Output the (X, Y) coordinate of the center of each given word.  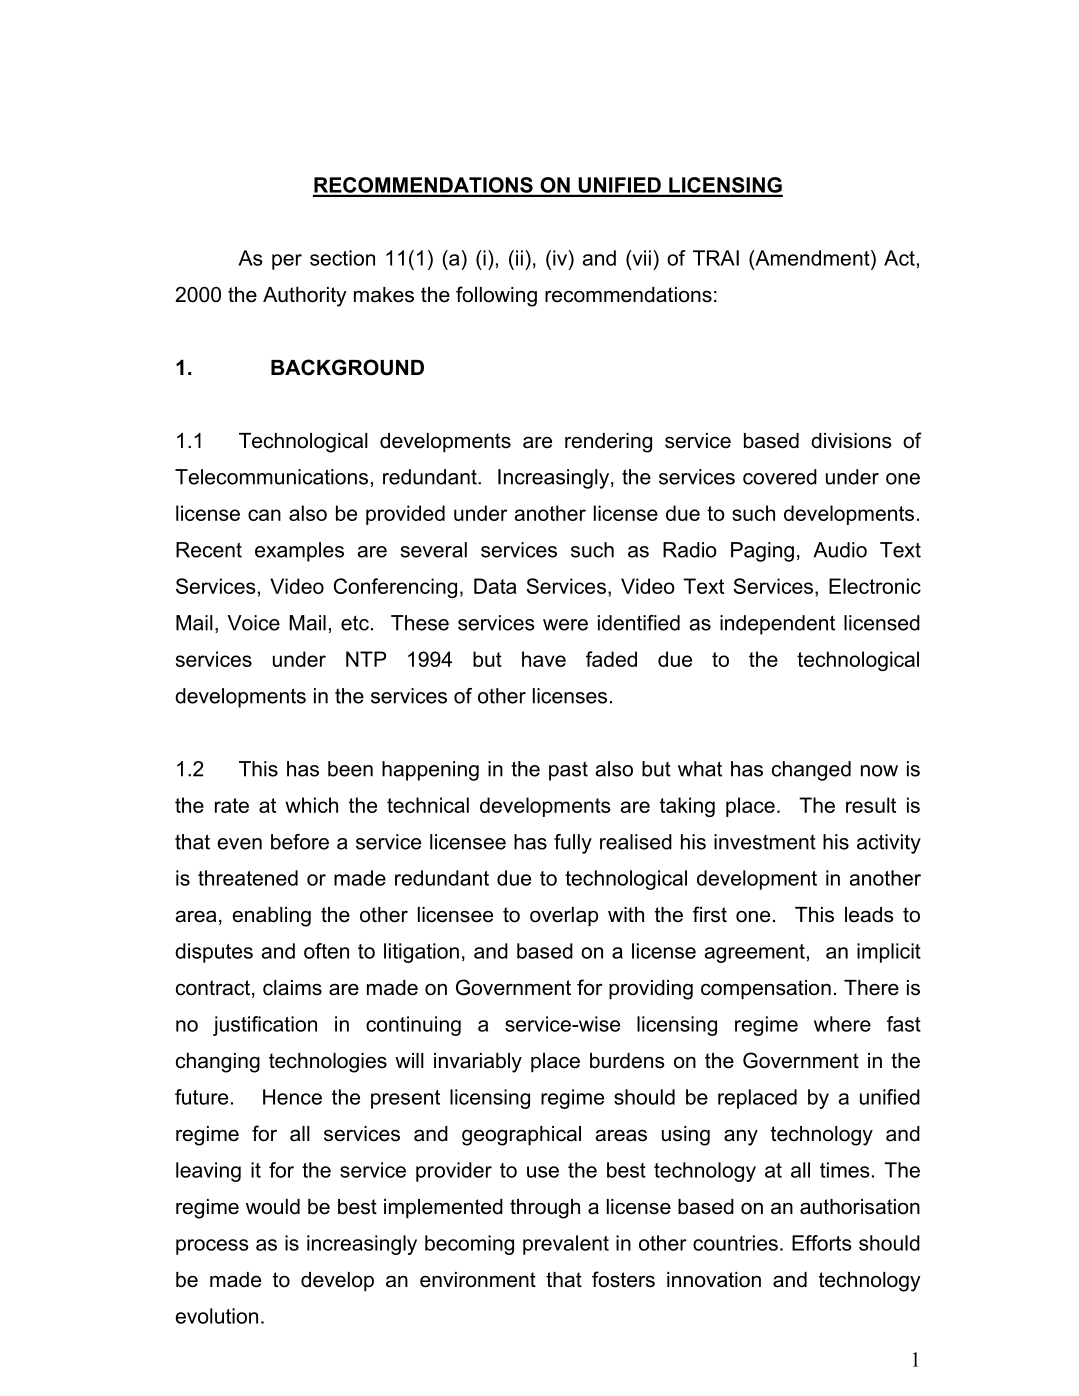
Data (495, 586)
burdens (627, 1061)
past (568, 771)
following (496, 296)
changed (811, 771)
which (311, 805)
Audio (840, 550)
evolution (216, 1316)
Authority (305, 297)
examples (299, 552)
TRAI (716, 258)
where (842, 1024)
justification (265, 1026)
